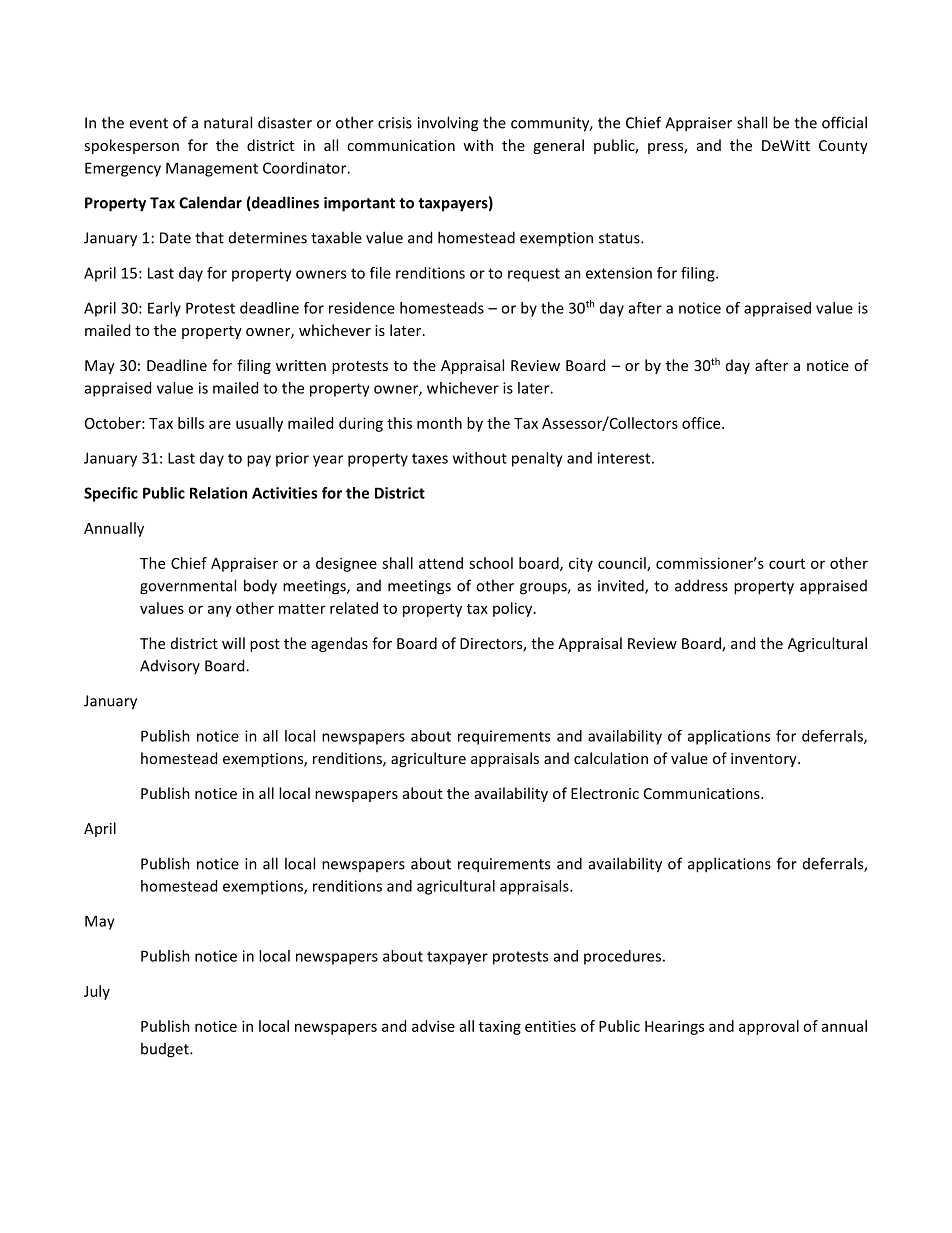 This document has width=952, height=1233. Describe the element at coordinates (428, 759) in the document. I see `agriculture` at that location.
